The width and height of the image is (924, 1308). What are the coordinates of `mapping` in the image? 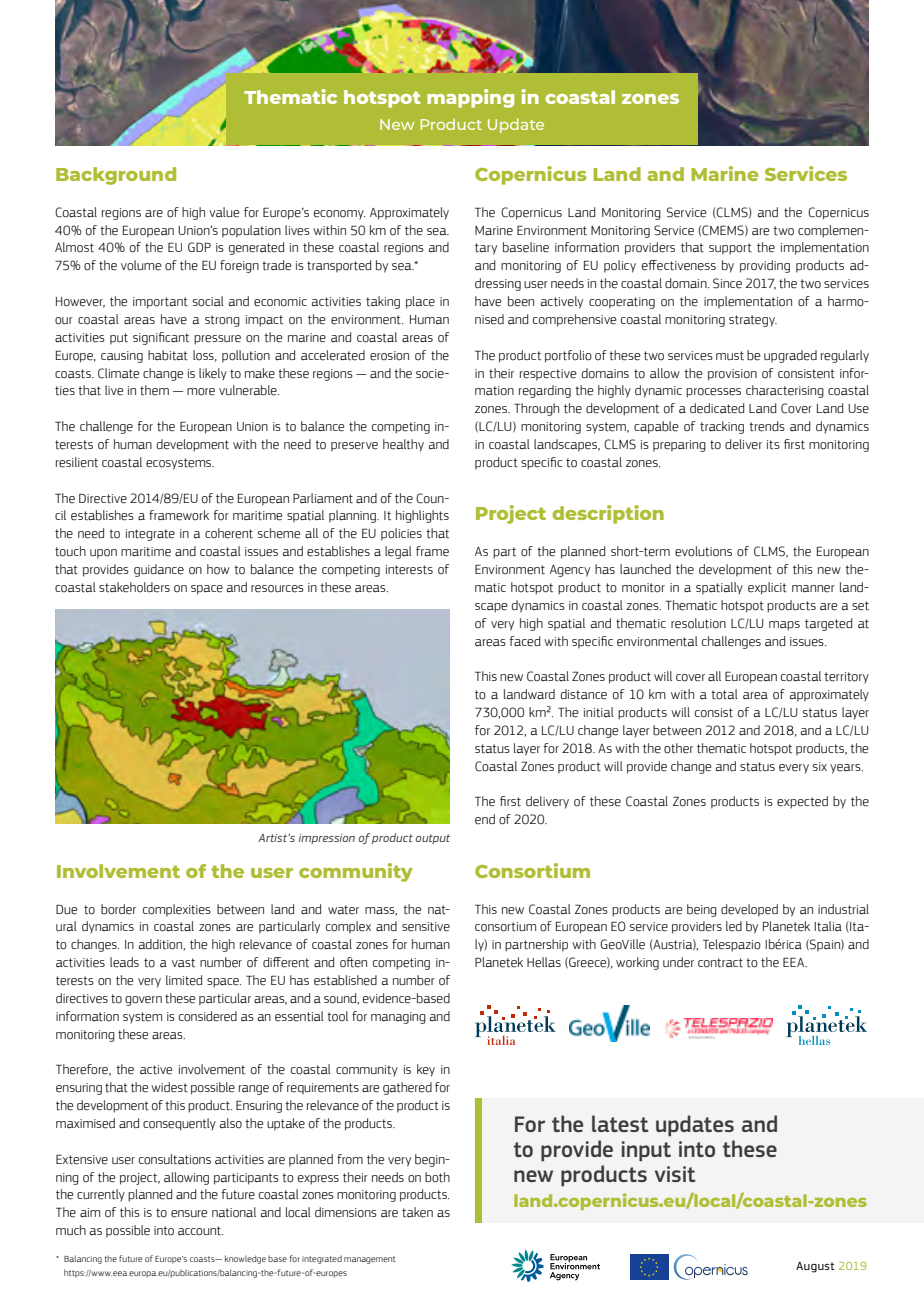 It's located at (470, 98).
